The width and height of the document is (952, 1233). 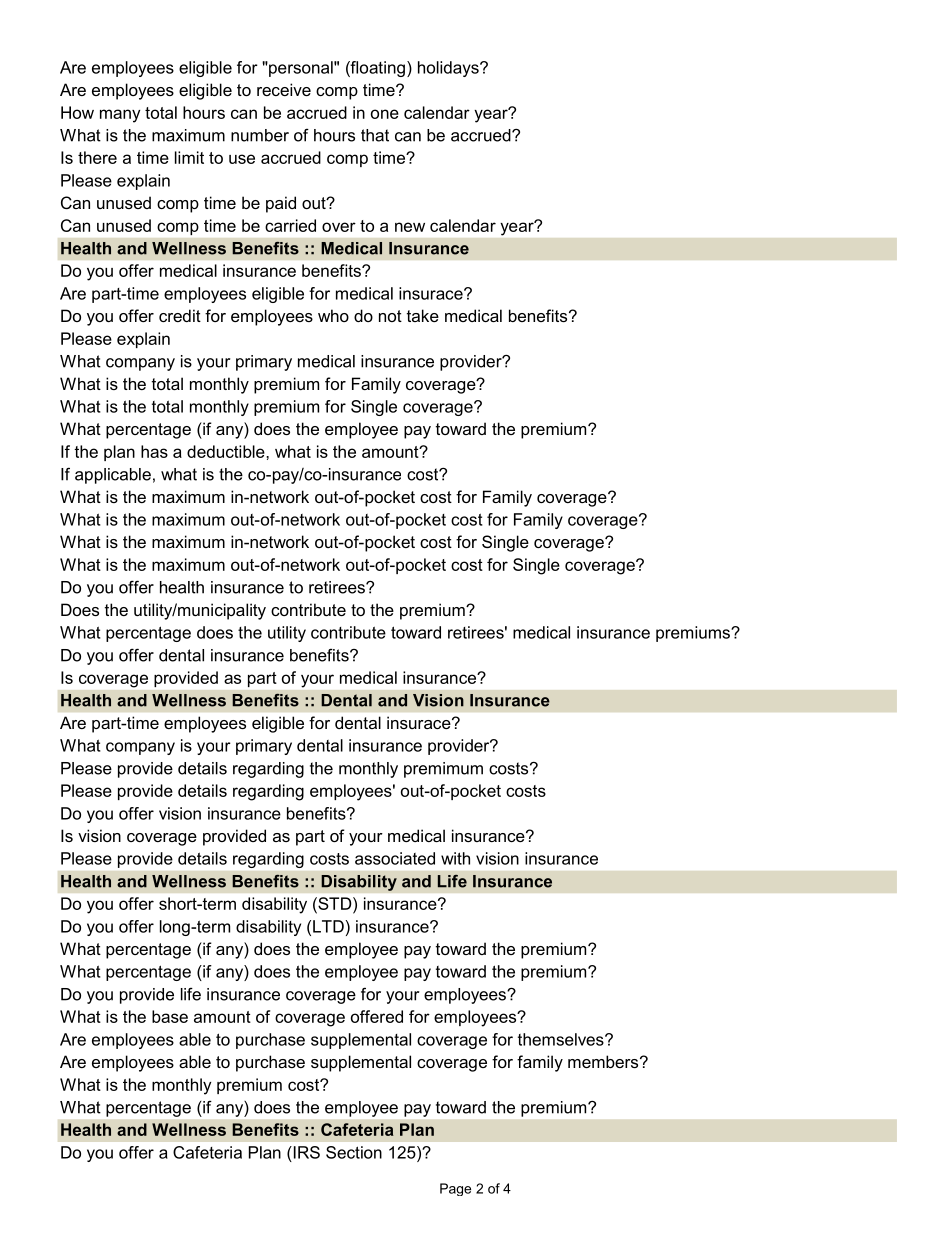 I want to click on many, so click(x=120, y=116).
